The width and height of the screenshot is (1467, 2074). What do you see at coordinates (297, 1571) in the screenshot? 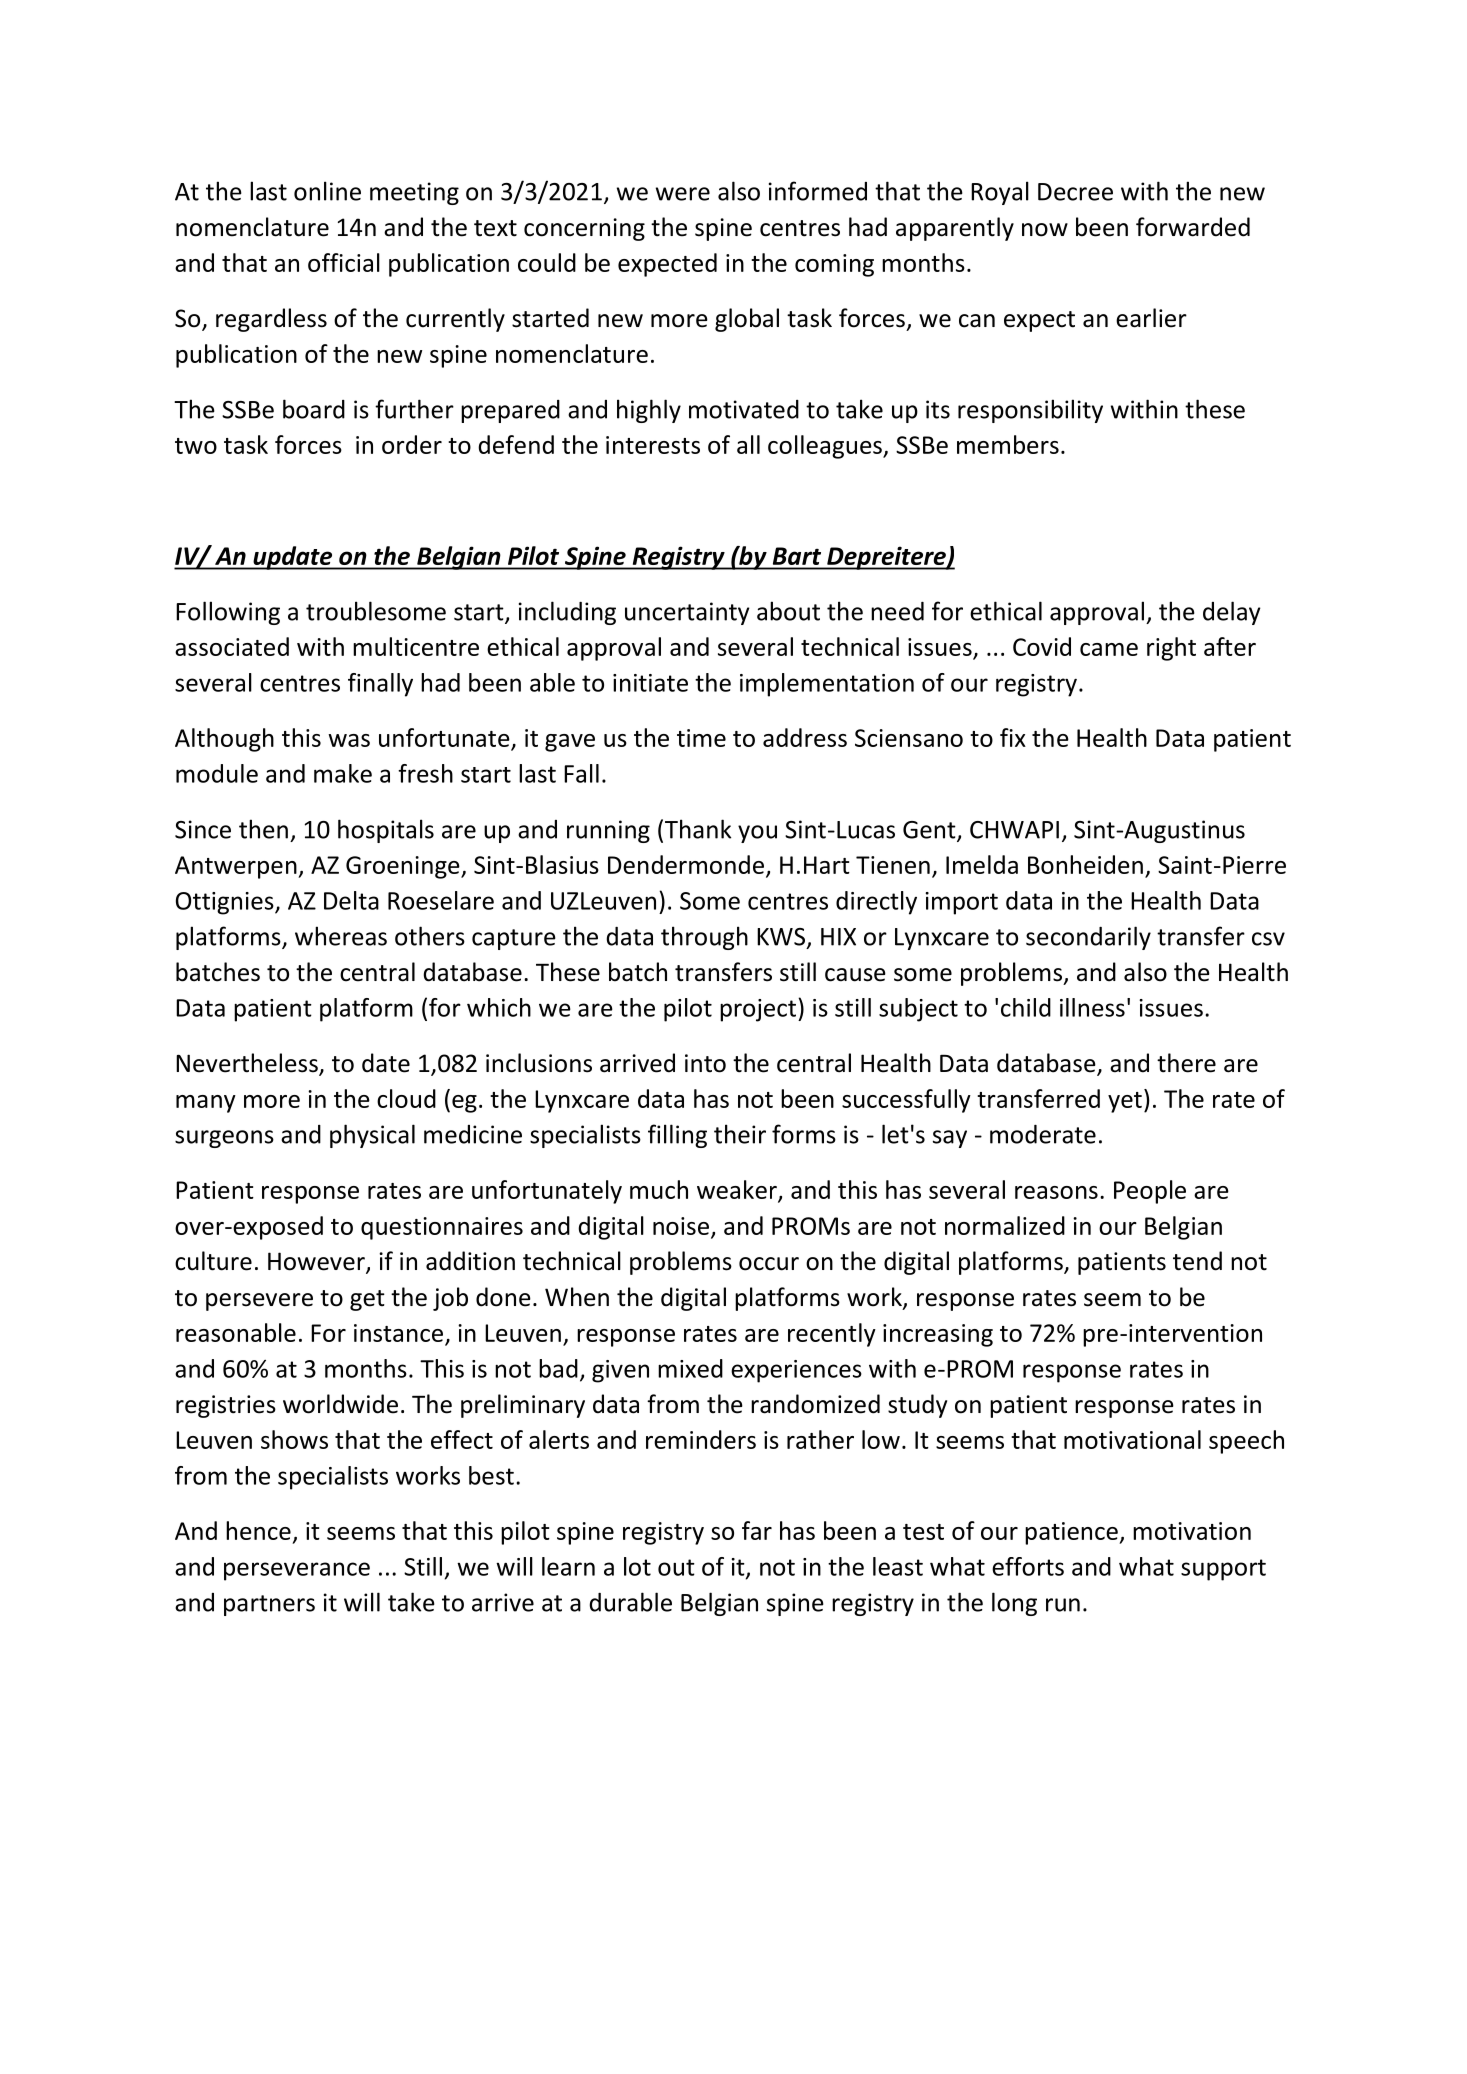
I see `perseverance` at bounding box center [297, 1571].
